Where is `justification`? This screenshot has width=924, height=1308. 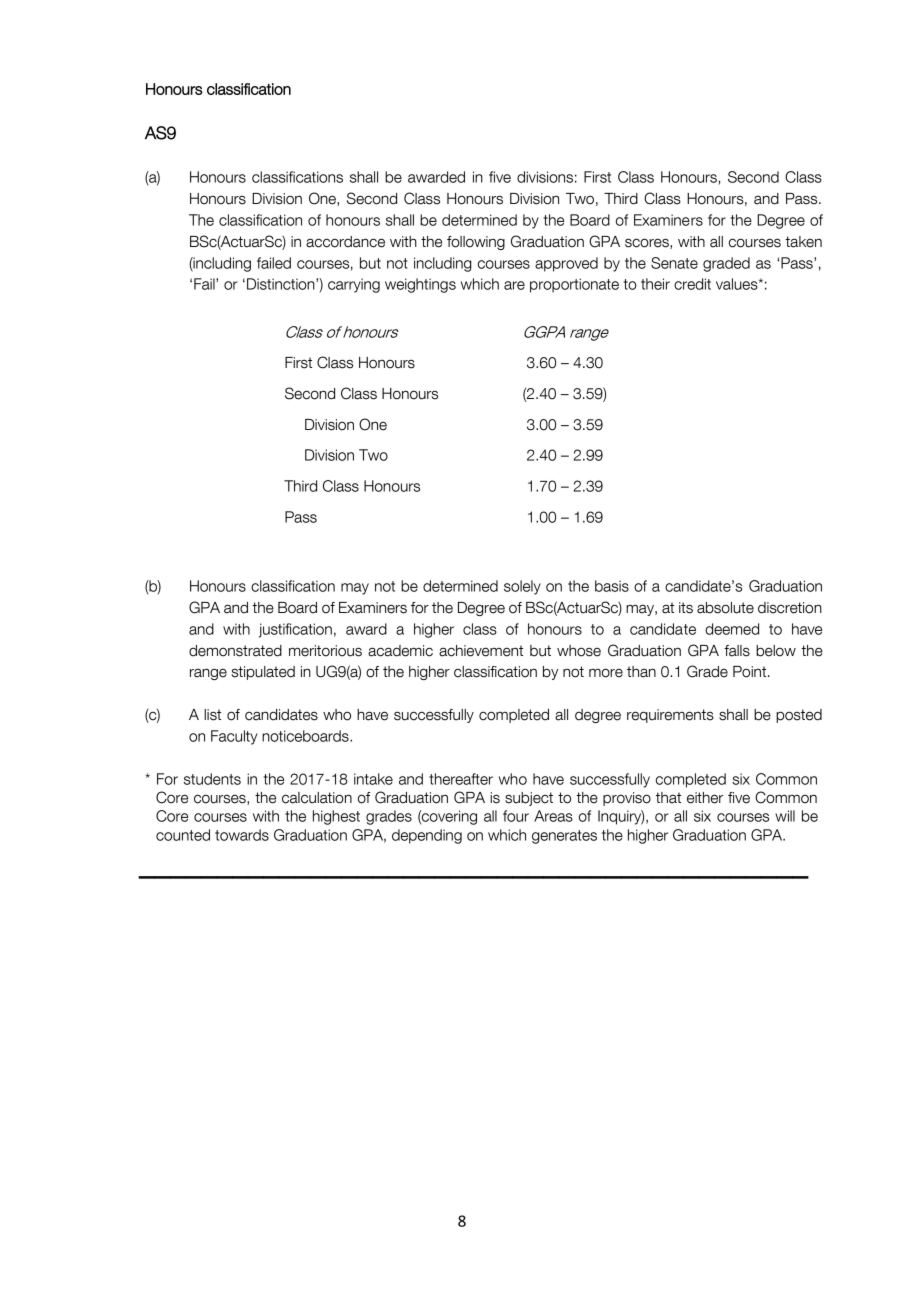
justification is located at coordinates (295, 630).
